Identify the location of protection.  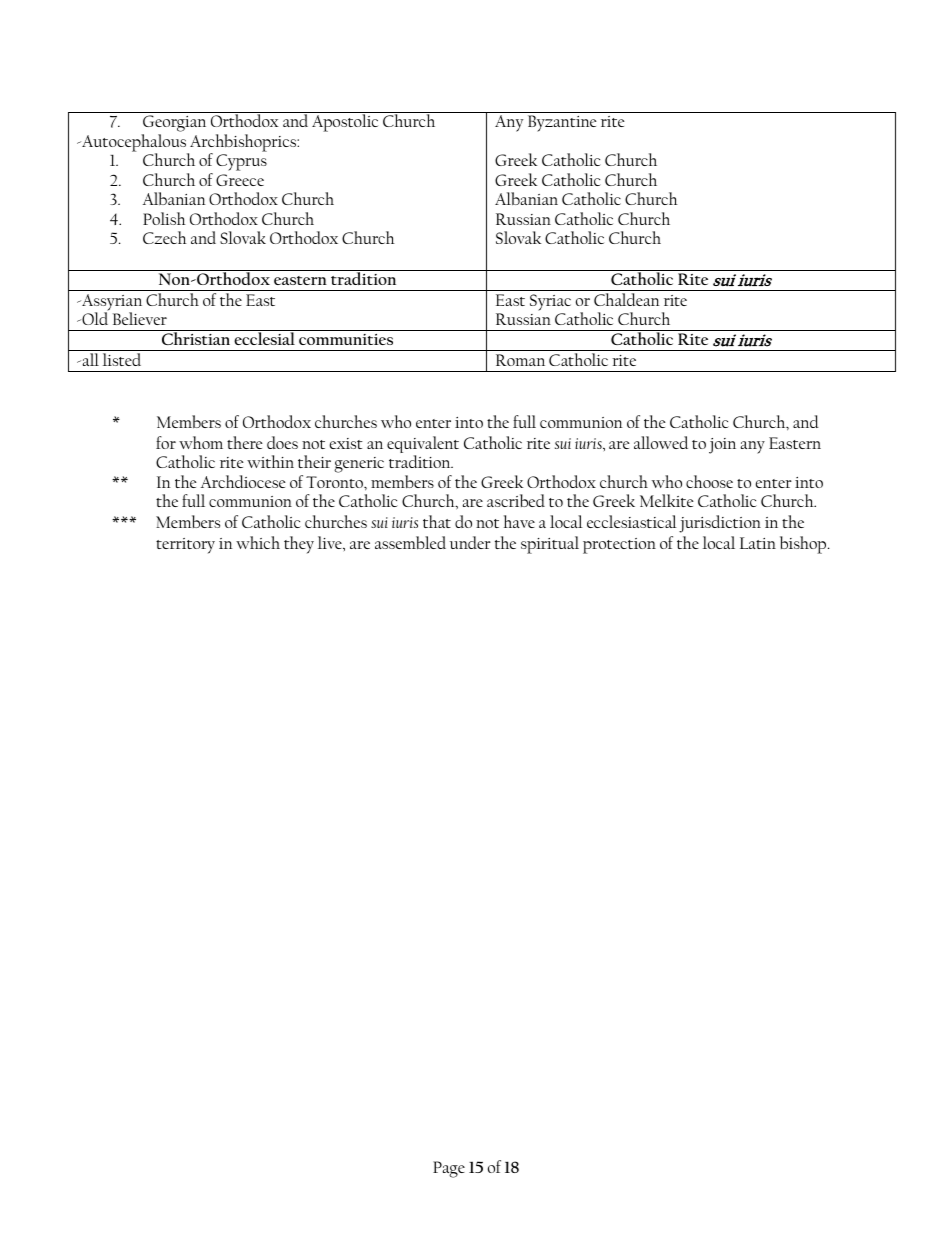
(619, 546).
